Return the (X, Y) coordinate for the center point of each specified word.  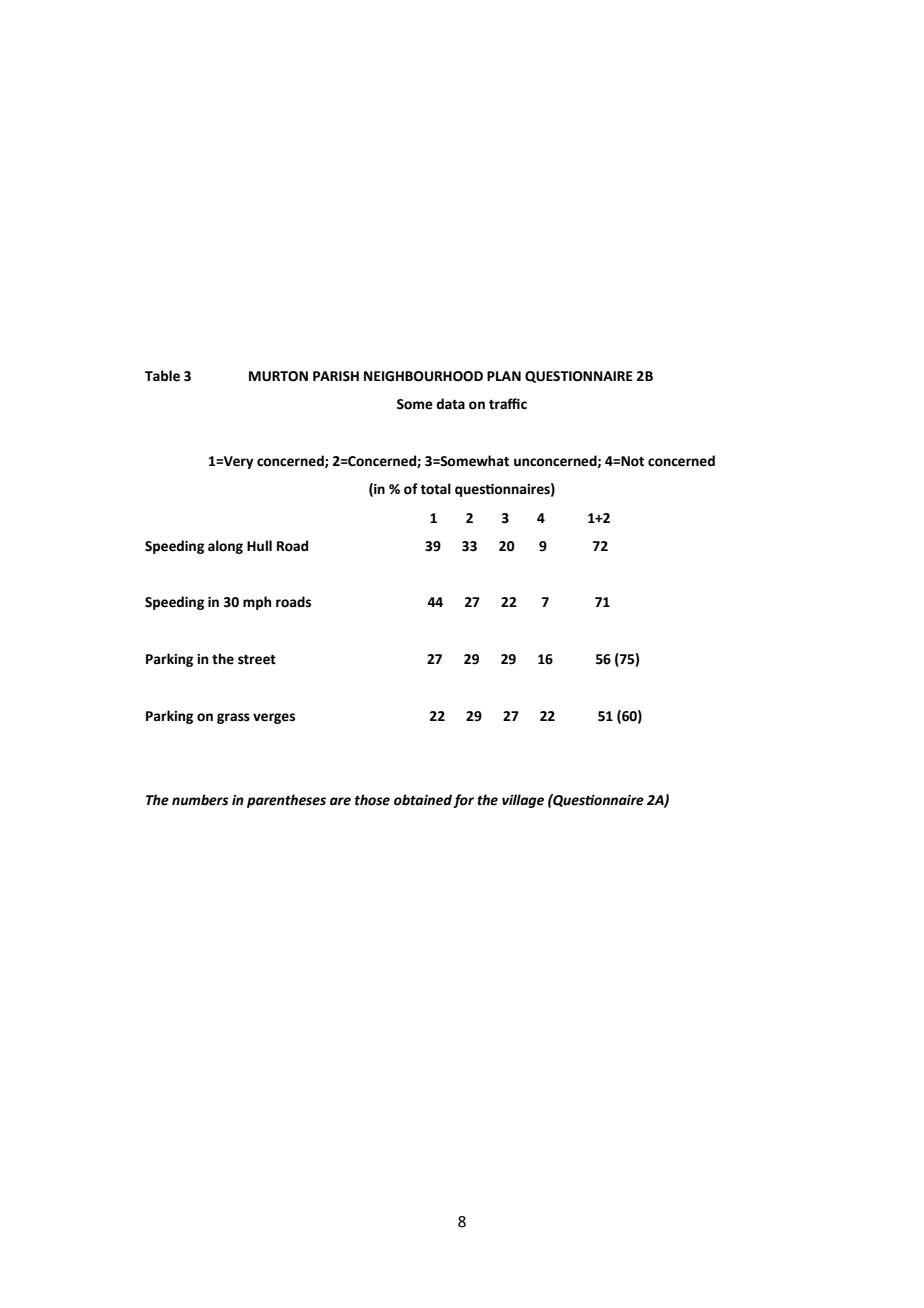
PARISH (336, 376)
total (435, 489)
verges (274, 718)
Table (162, 376)
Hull (259, 546)
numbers (200, 800)
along (225, 547)
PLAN (504, 376)
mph (257, 603)
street (257, 660)
